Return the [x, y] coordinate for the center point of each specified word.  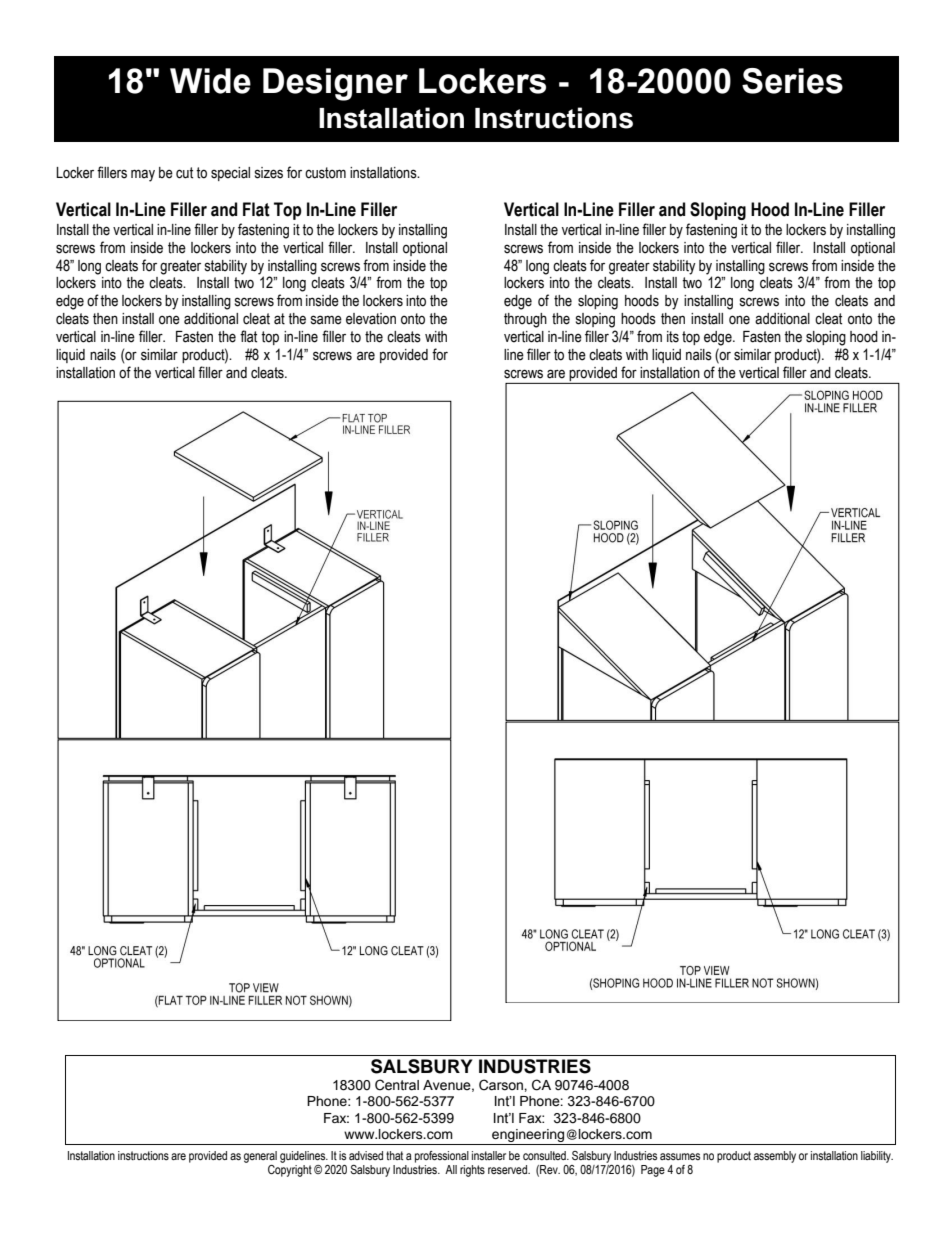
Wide [210, 81]
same [326, 320]
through [525, 320]
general [260, 1157]
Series [792, 81]
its [673, 337]
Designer [335, 84]
